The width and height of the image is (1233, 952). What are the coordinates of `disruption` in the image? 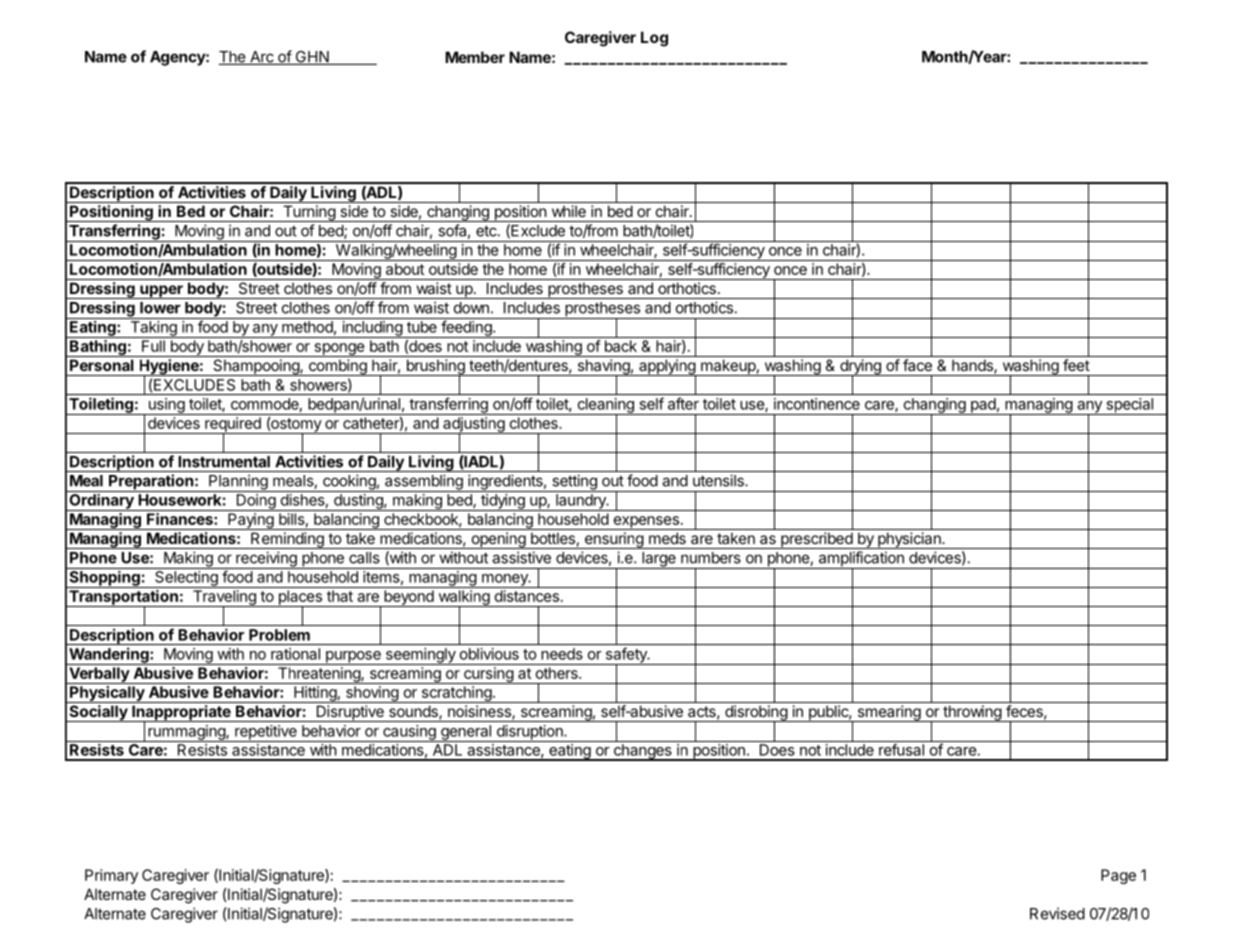 It's located at (529, 733).
